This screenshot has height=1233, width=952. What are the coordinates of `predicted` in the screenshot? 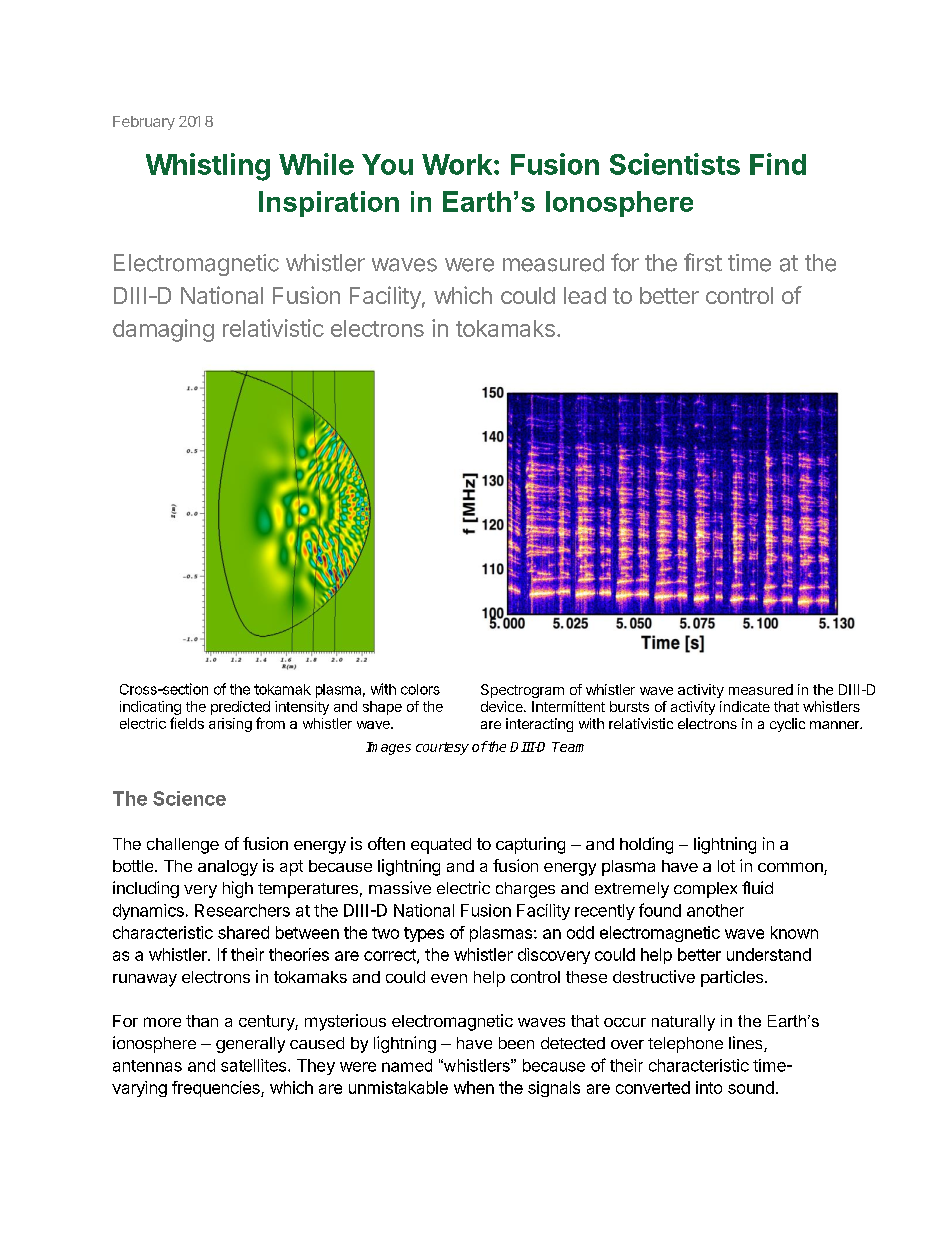 It's located at (240, 708).
